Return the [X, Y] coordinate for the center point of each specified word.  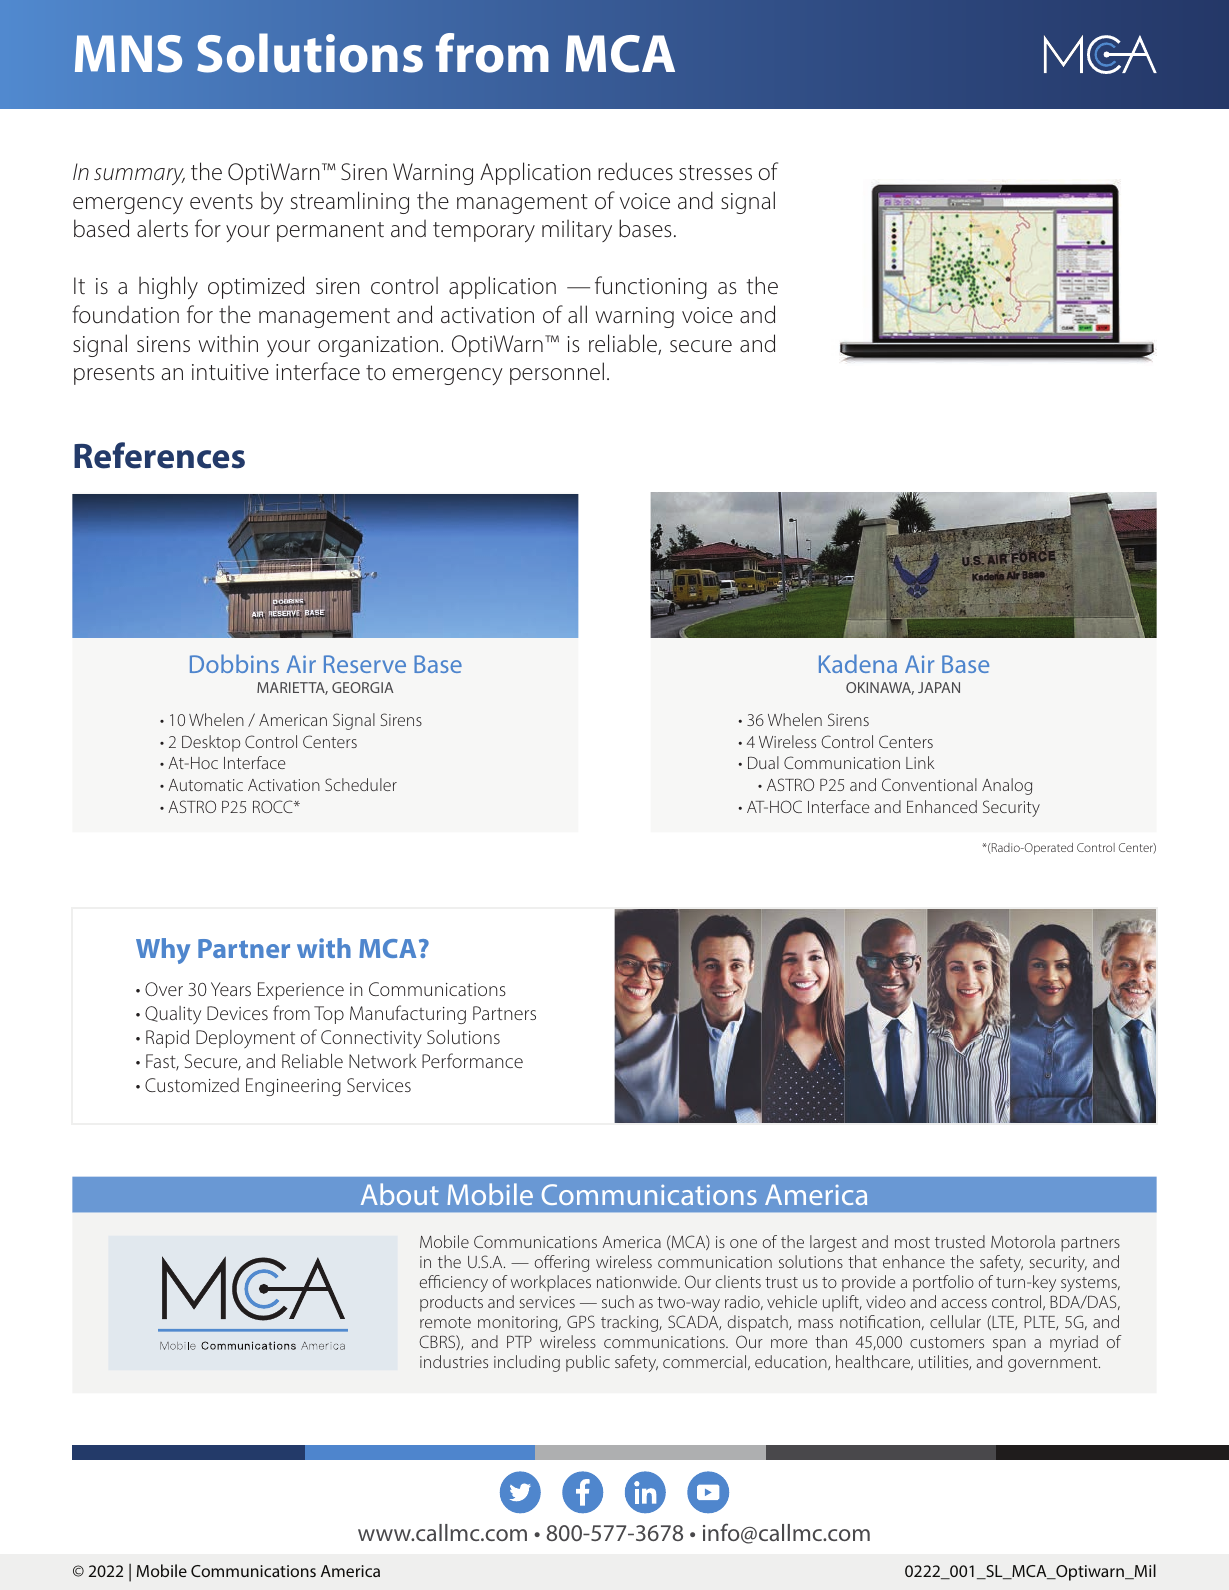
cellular [955, 1321]
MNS [128, 54]
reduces [635, 171]
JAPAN [939, 687]
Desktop [211, 743]
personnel [557, 373]
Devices [237, 1013]
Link [920, 762]
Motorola [1023, 1241]
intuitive [230, 372]
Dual [763, 762]
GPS [581, 1321]
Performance [472, 1060]
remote [445, 1322]
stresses [715, 172]
